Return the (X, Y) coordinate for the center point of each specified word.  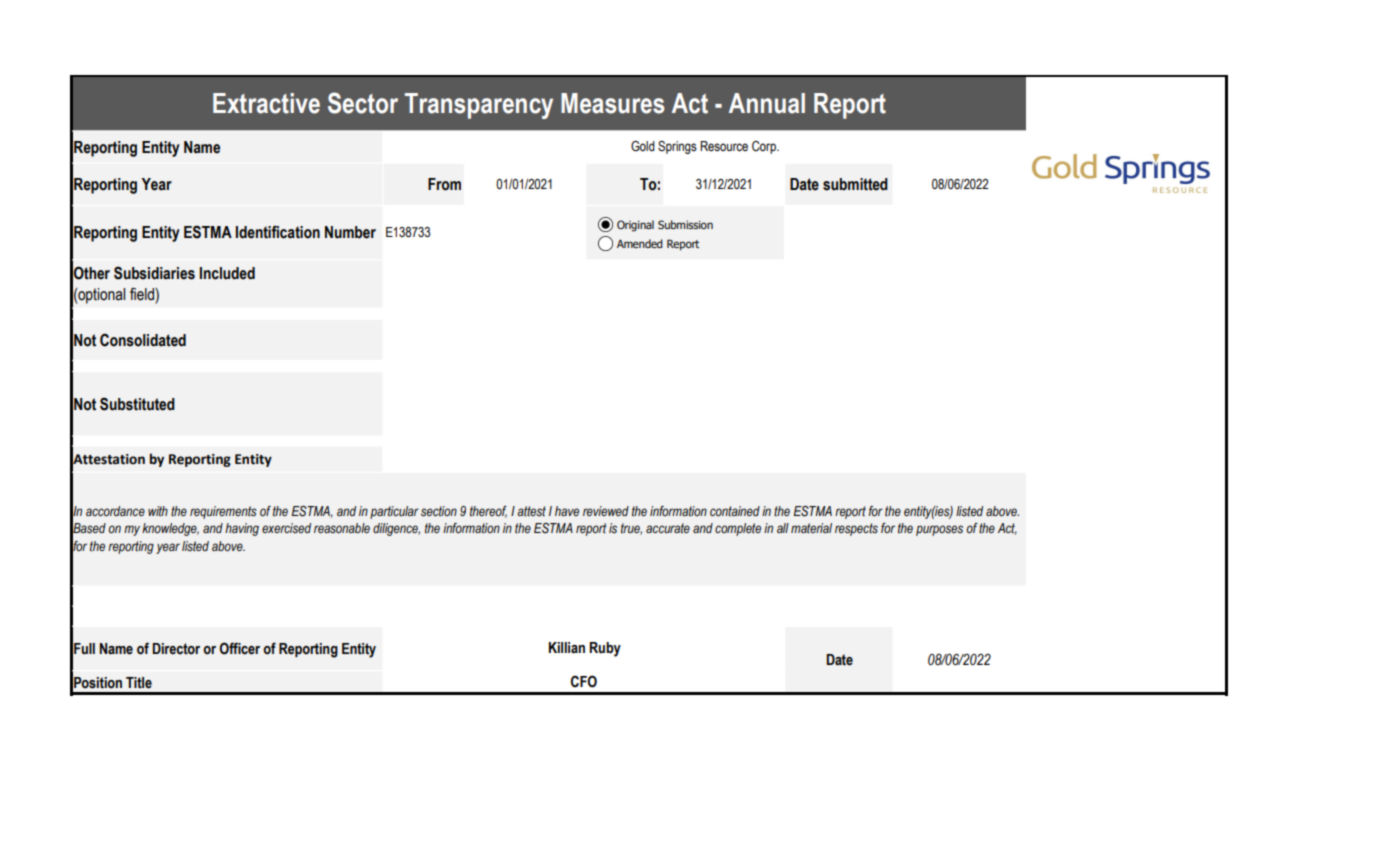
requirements (223, 512)
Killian (567, 648)
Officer (239, 648)
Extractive (266, 103)
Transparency (479, 106)
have (567, 511)
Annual (767, 103)
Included (227, 273)
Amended (640, 243)
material (811, 528)
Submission (685, 224)
